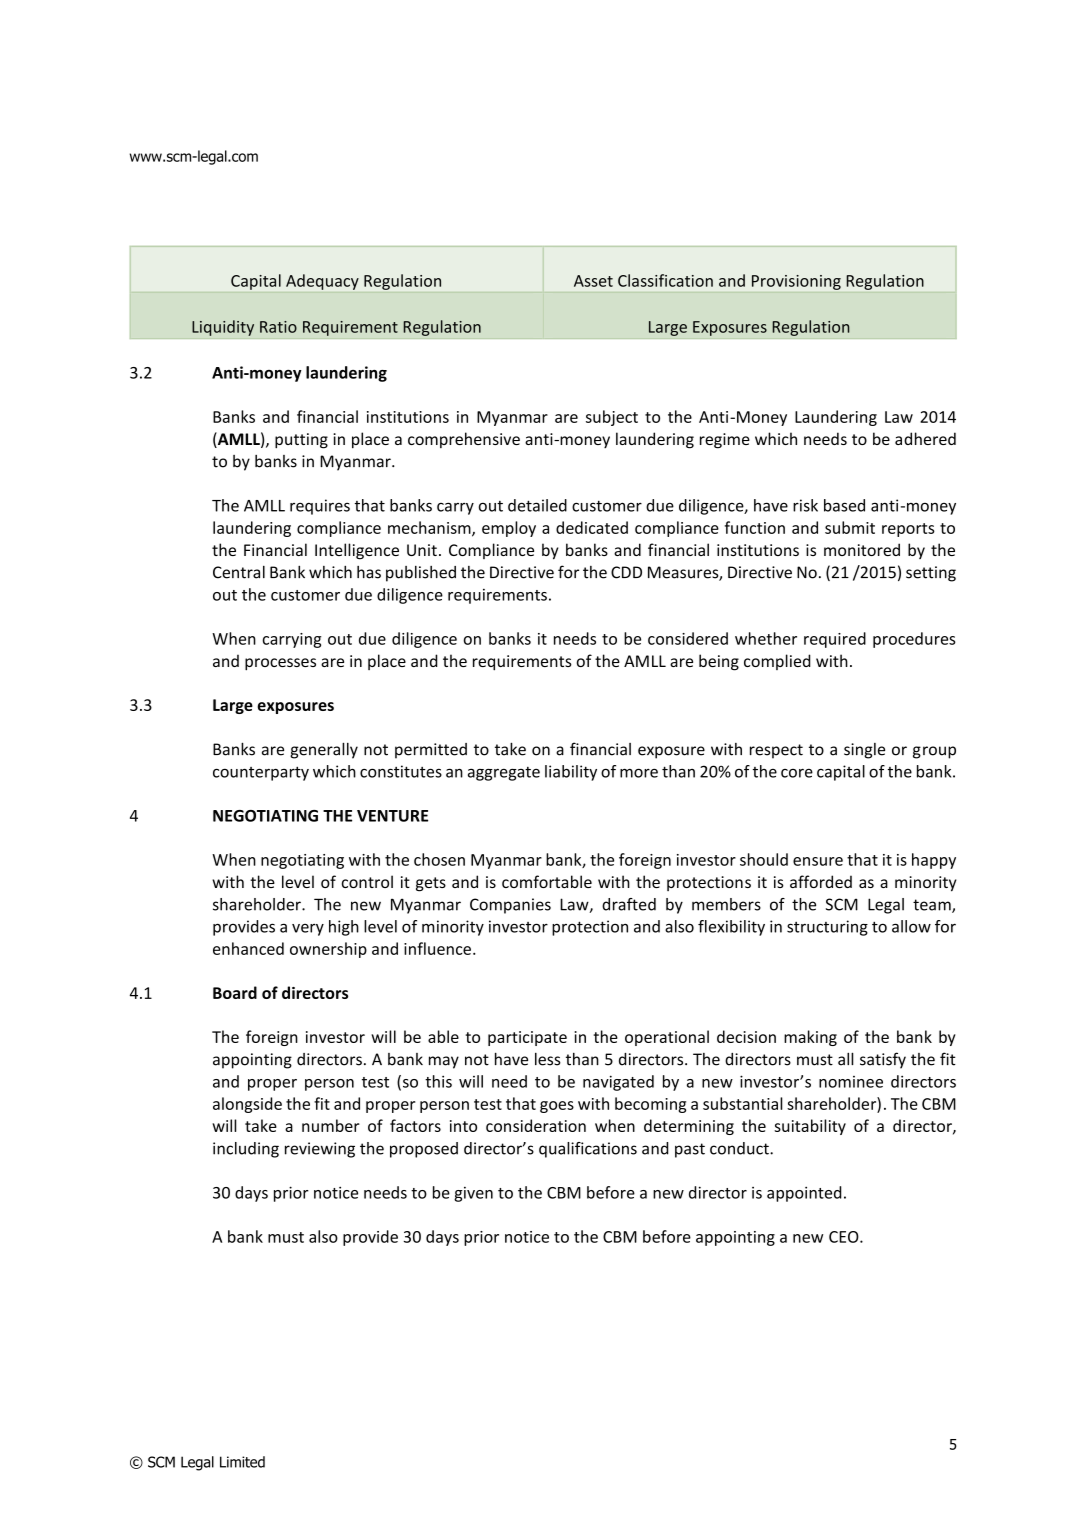 The width and height of the image is (1086, 1535). I want to click on Asset, so click(593, 281).
